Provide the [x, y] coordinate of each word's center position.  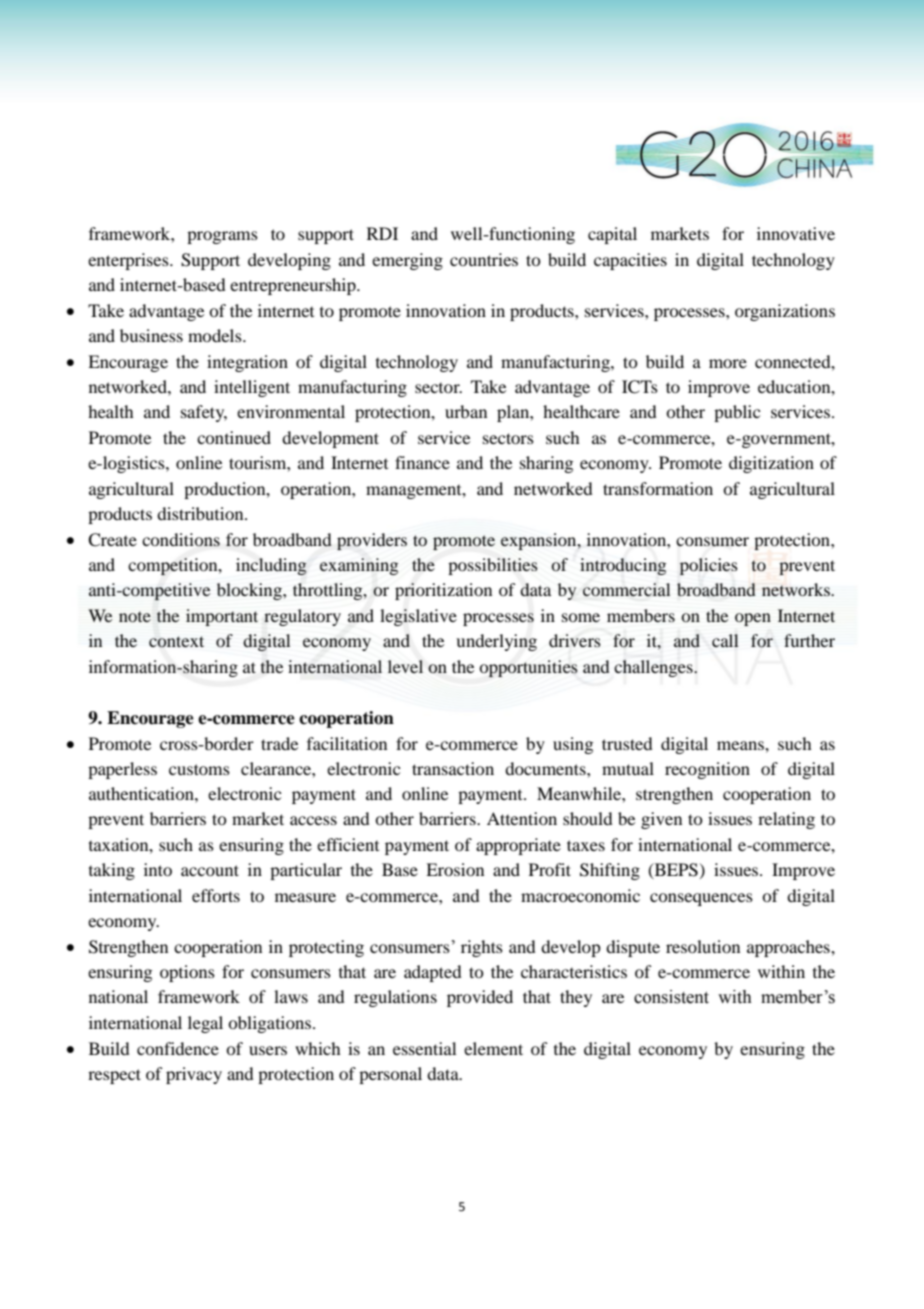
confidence [178, 1048]
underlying [496, 642]
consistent [671, 997]
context [176, 642]
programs [222, 237]
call [725, 640]
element [493, 1048]
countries [484, 259]
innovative [796, 233]
